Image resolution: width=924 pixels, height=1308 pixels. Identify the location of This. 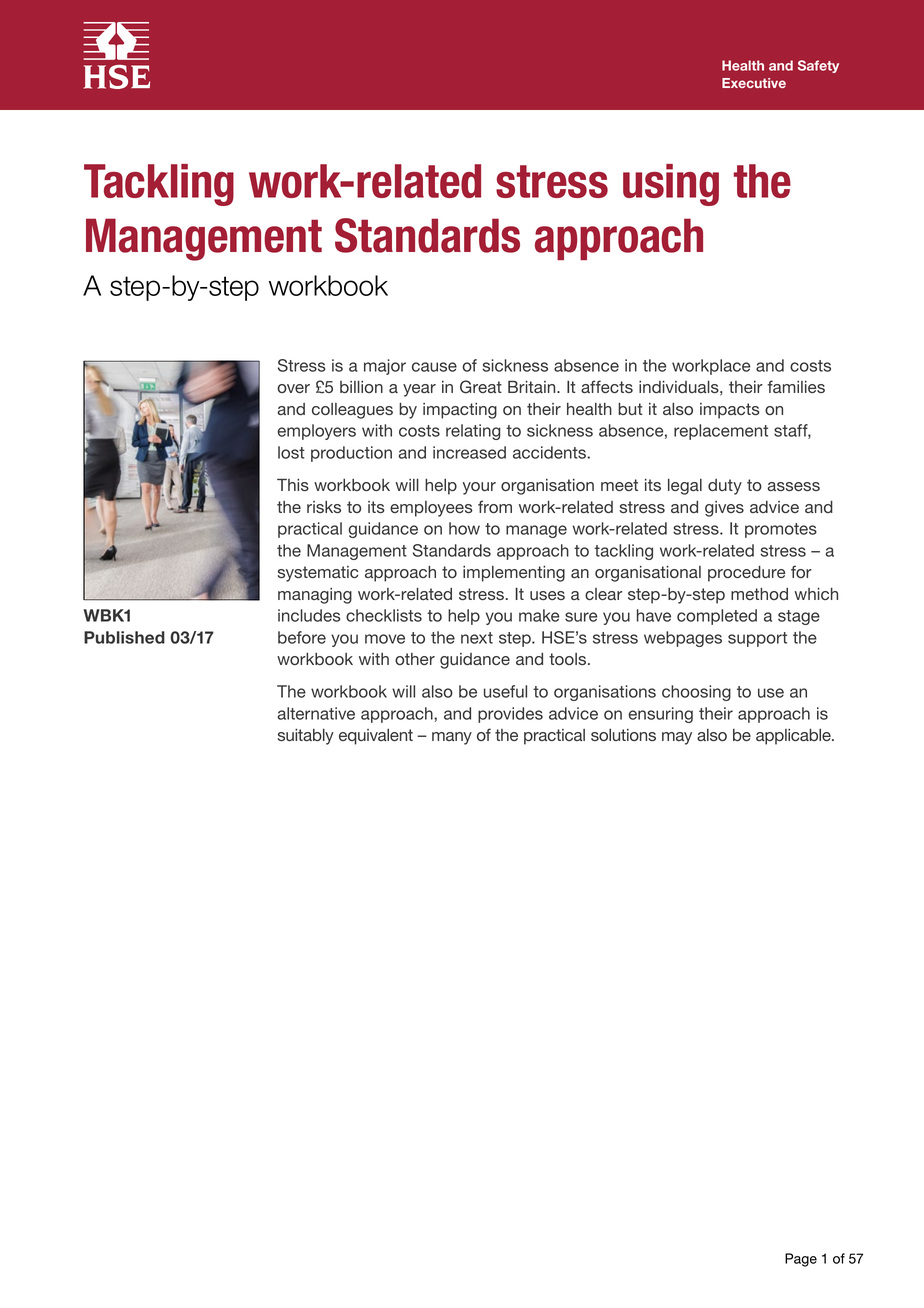
(293, 484).
